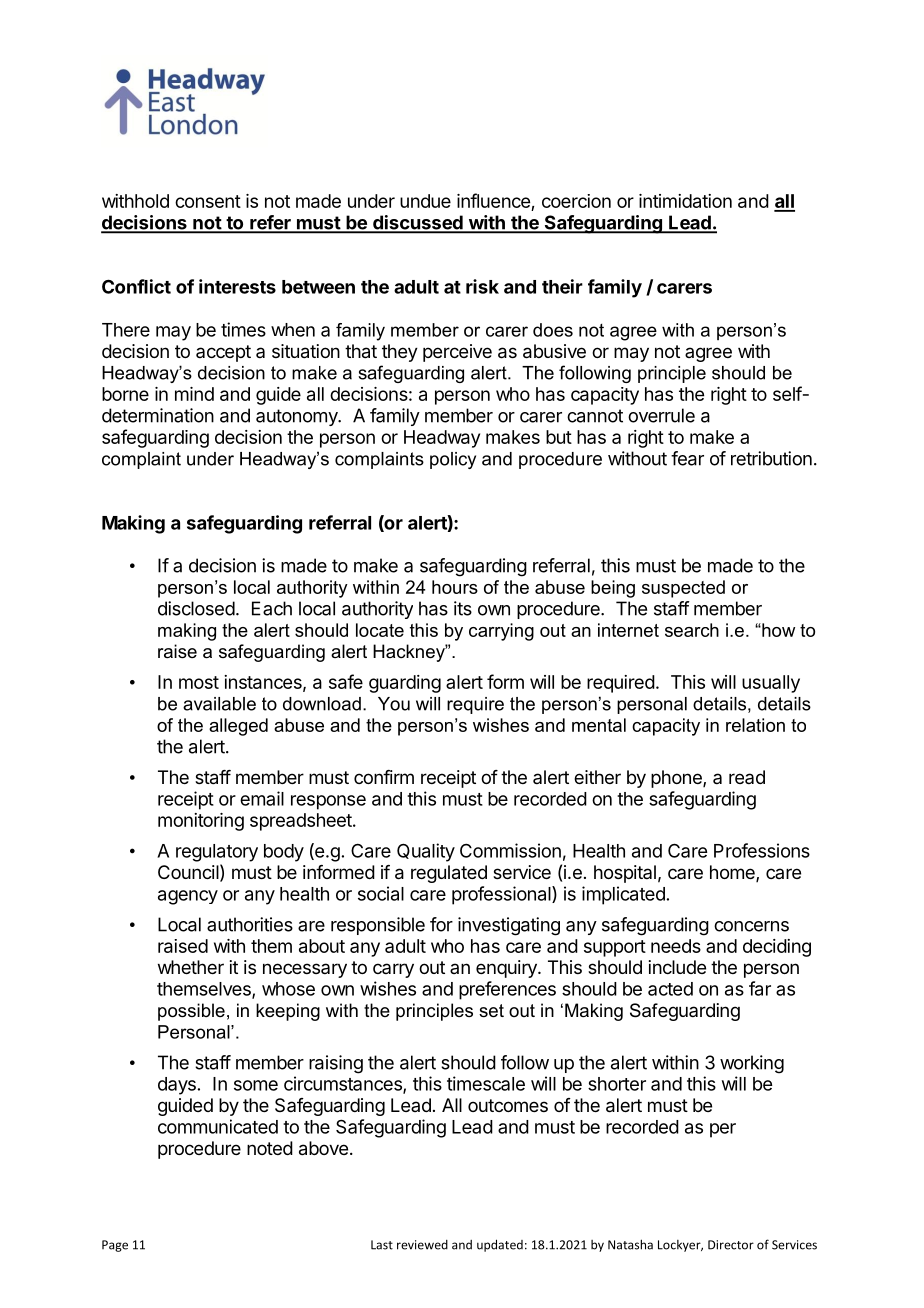 The image size is (924, 1308). I want to click on relation, so click(755, 725).
